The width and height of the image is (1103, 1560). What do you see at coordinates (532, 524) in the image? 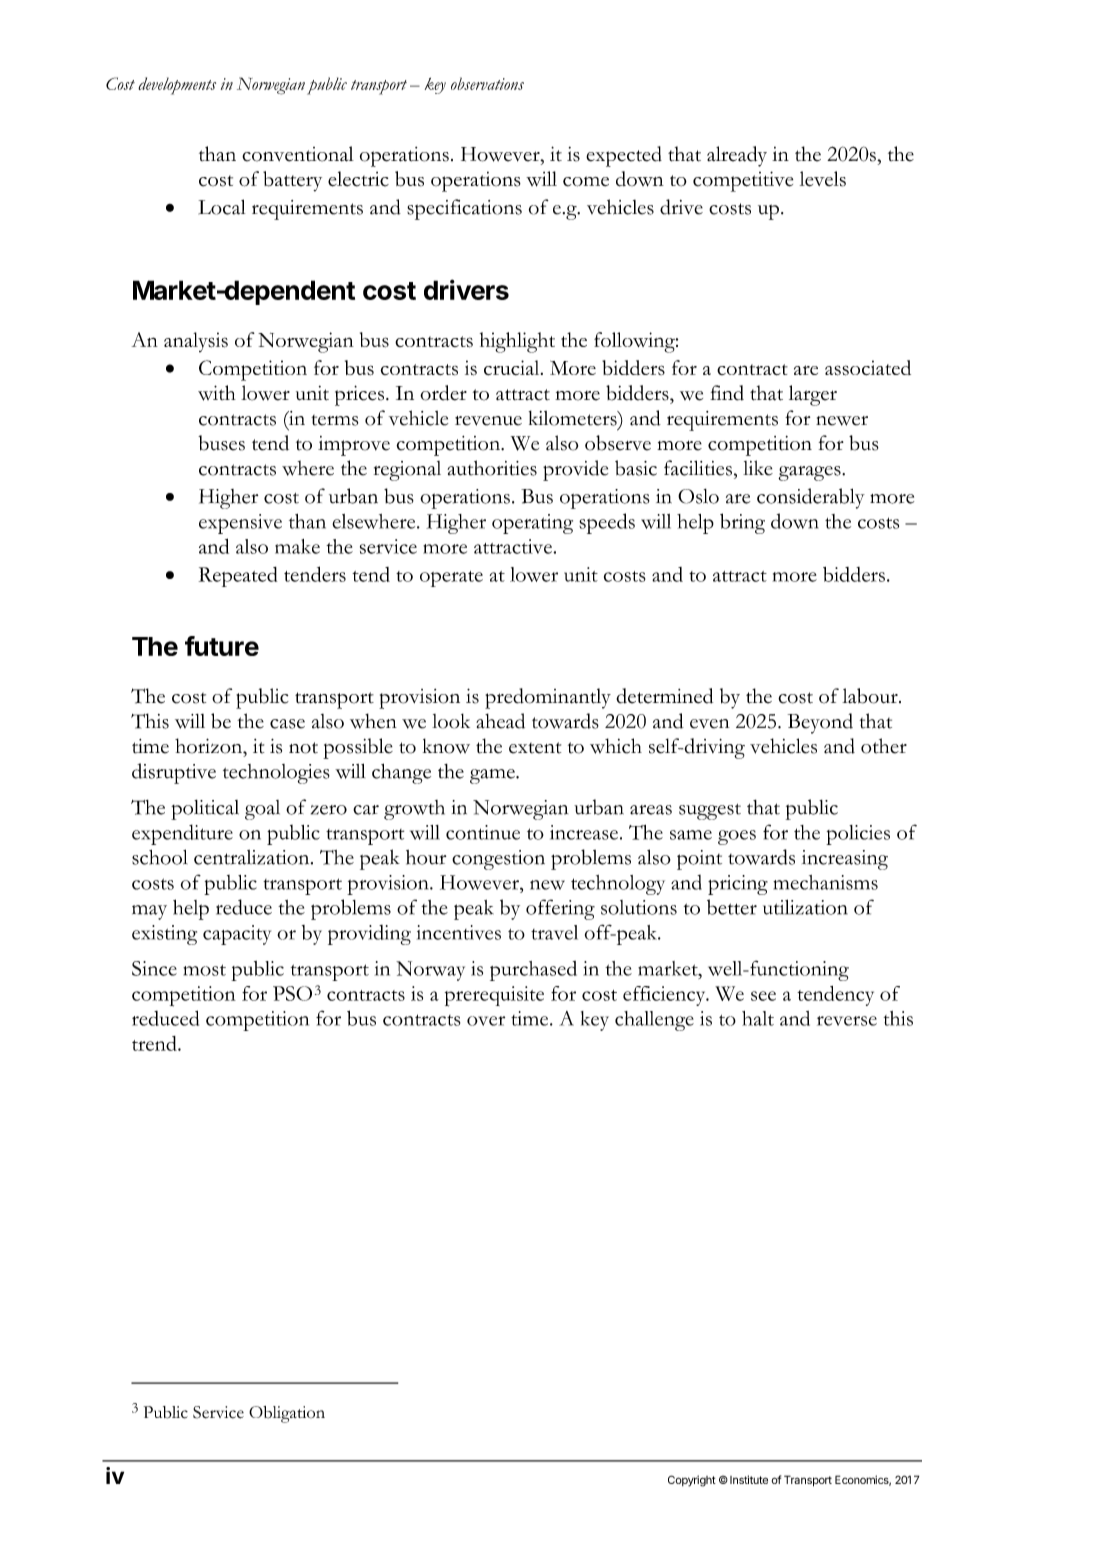
I see `operating` at bounding box center [532, 524].
